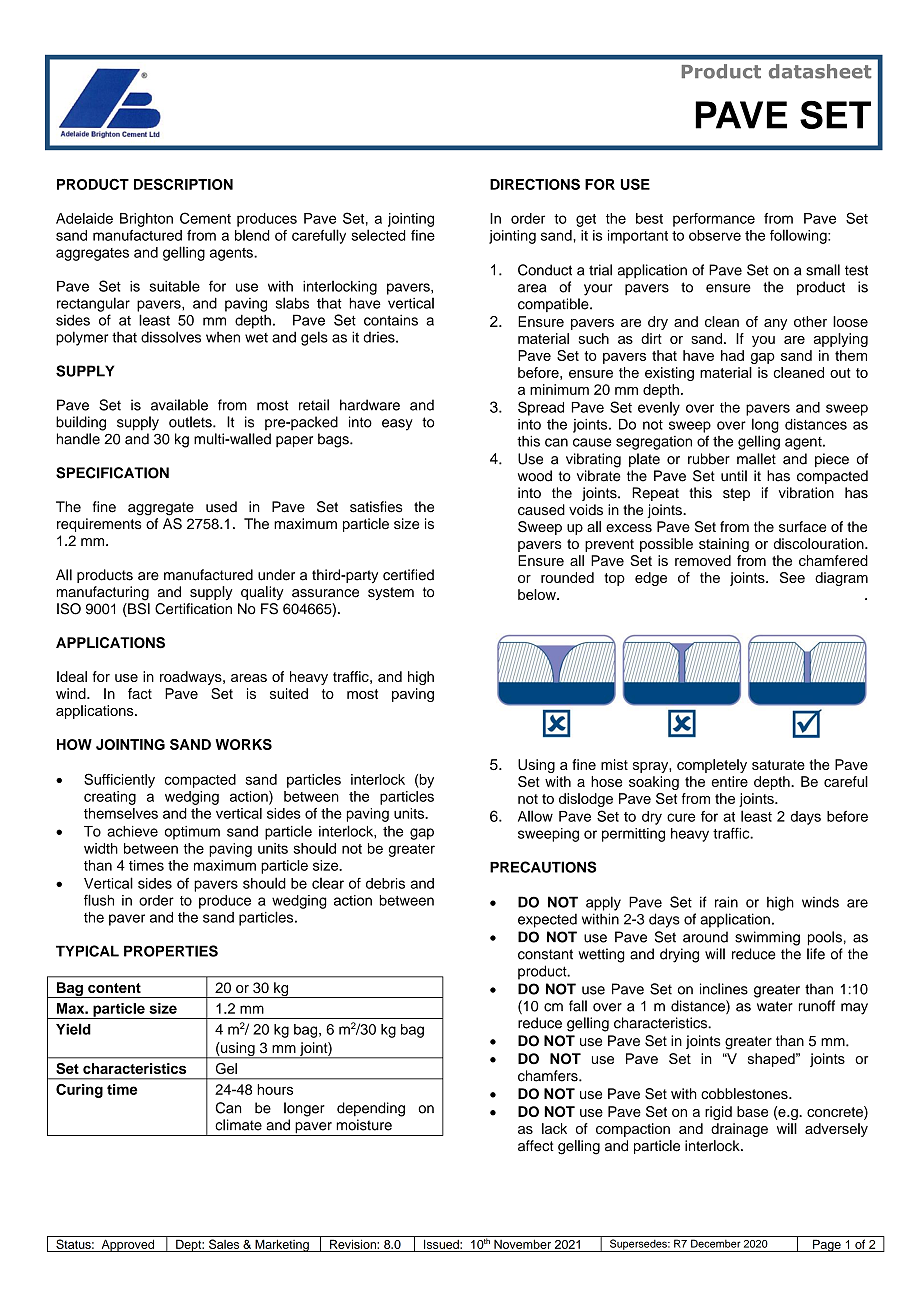  Describe the element at coordinates (391, 593) in the page. I see `system` at that location.
